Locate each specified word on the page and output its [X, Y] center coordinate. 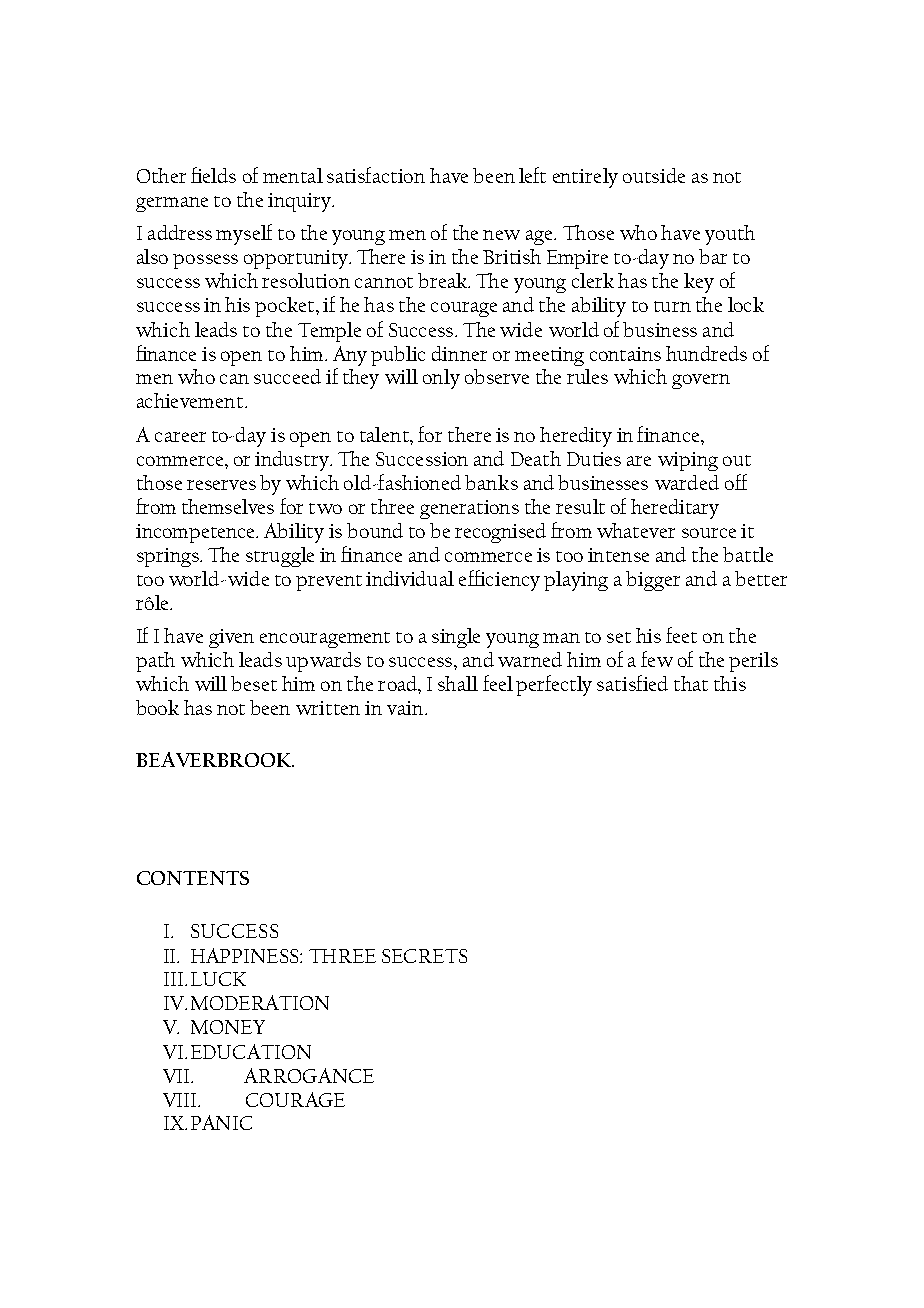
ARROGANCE [309, 1075]
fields [213, 175]
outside [654, 175]
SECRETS [424, 956]
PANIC [221, 1122]
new [501, 235]
